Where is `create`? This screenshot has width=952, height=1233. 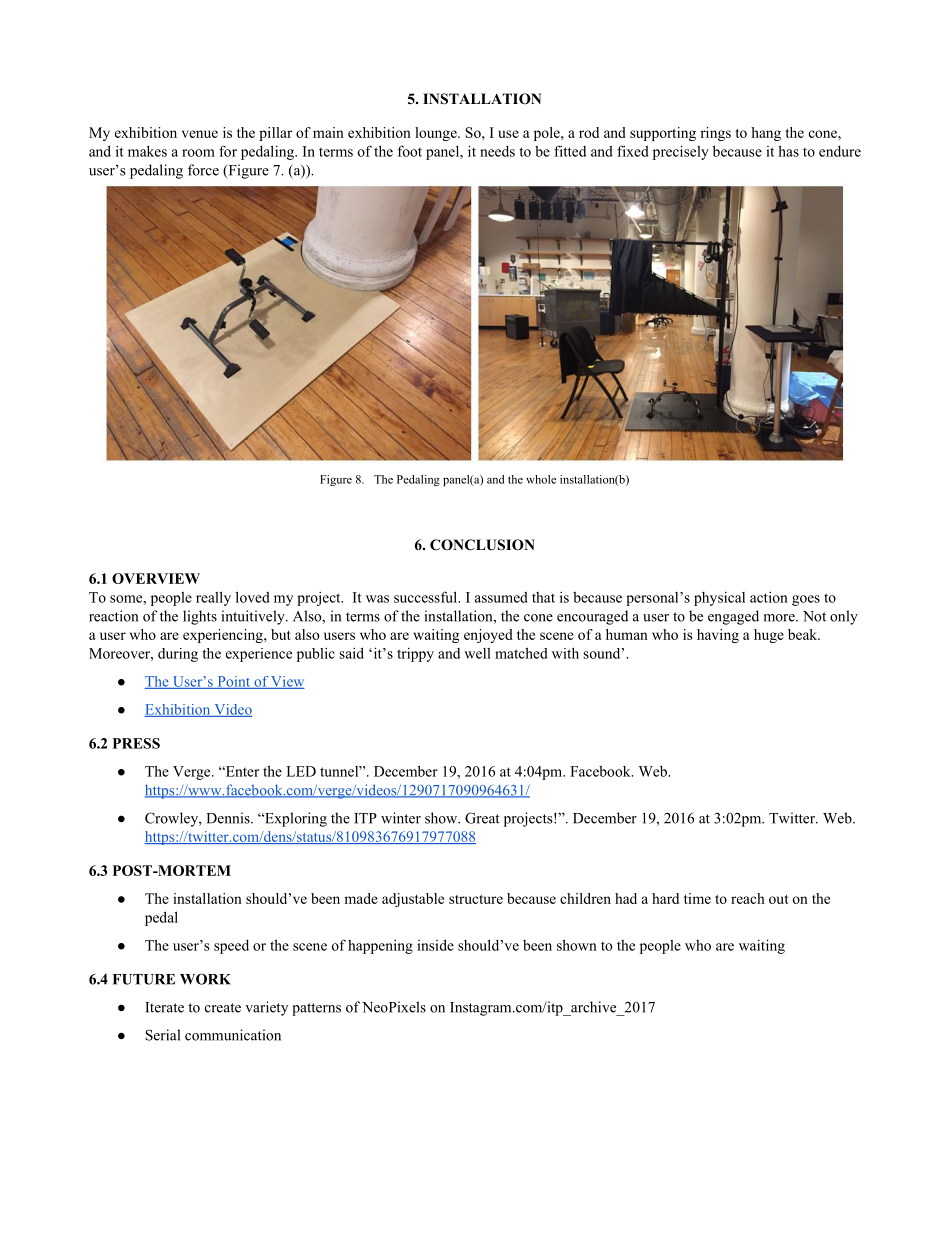 create is located at coordinates (223, 1008).
